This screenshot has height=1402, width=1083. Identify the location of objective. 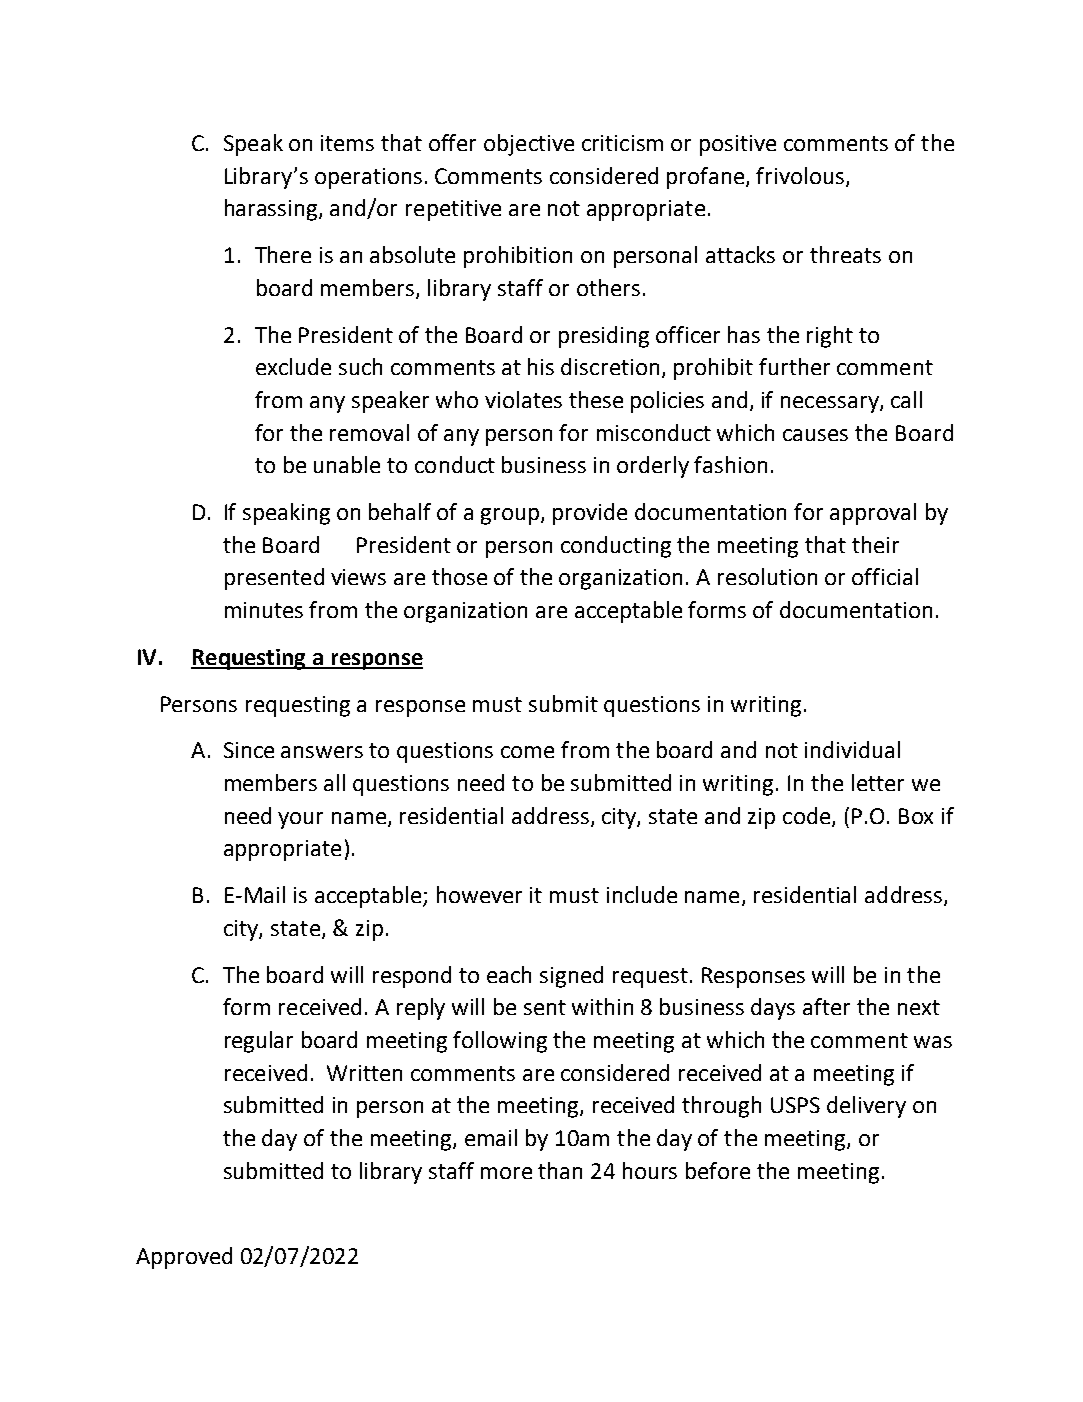
(529, 145).
